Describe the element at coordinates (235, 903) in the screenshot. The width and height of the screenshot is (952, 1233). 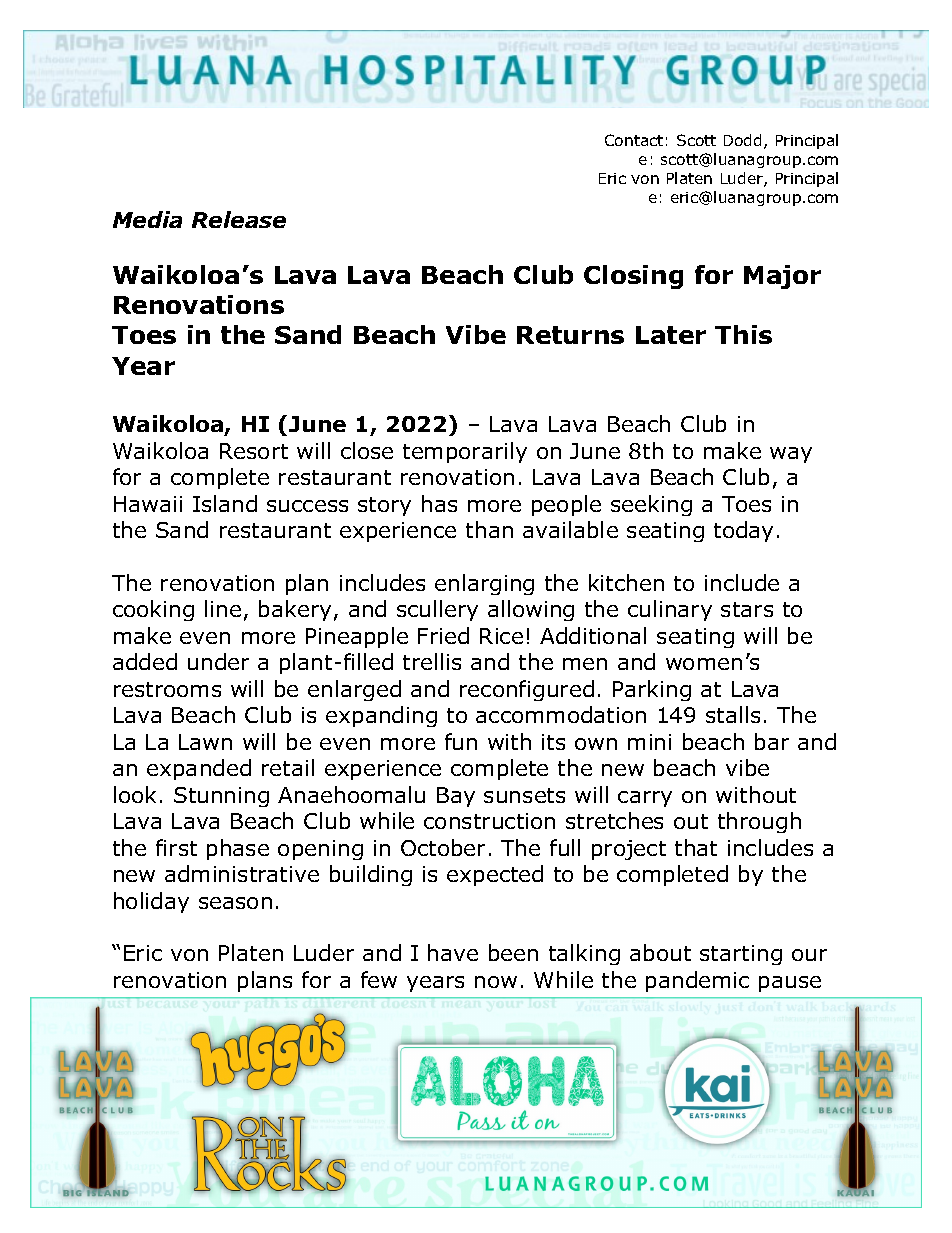
I see `season` at that location.
